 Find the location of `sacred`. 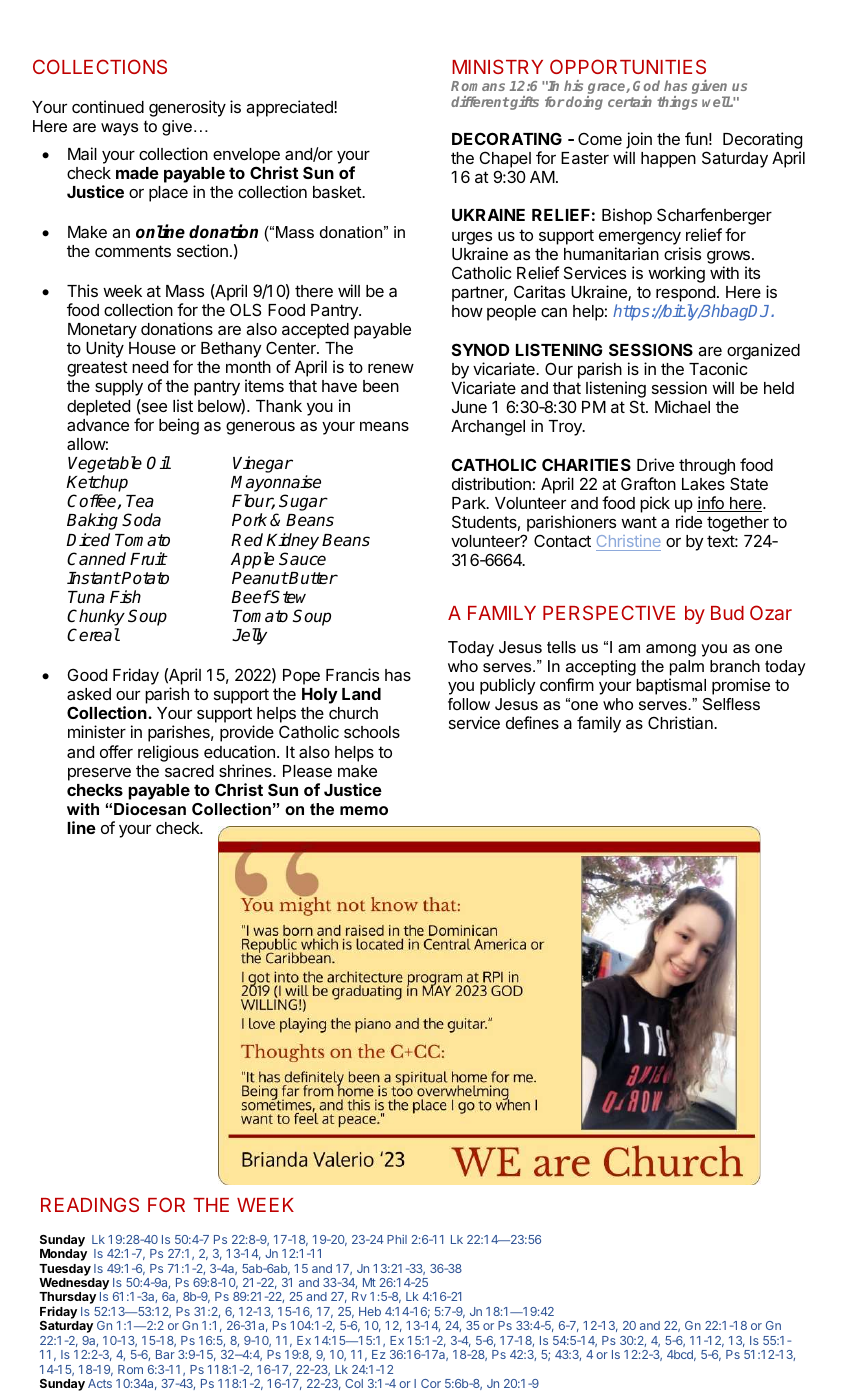

sacred is located at coordinates (189, 771).
